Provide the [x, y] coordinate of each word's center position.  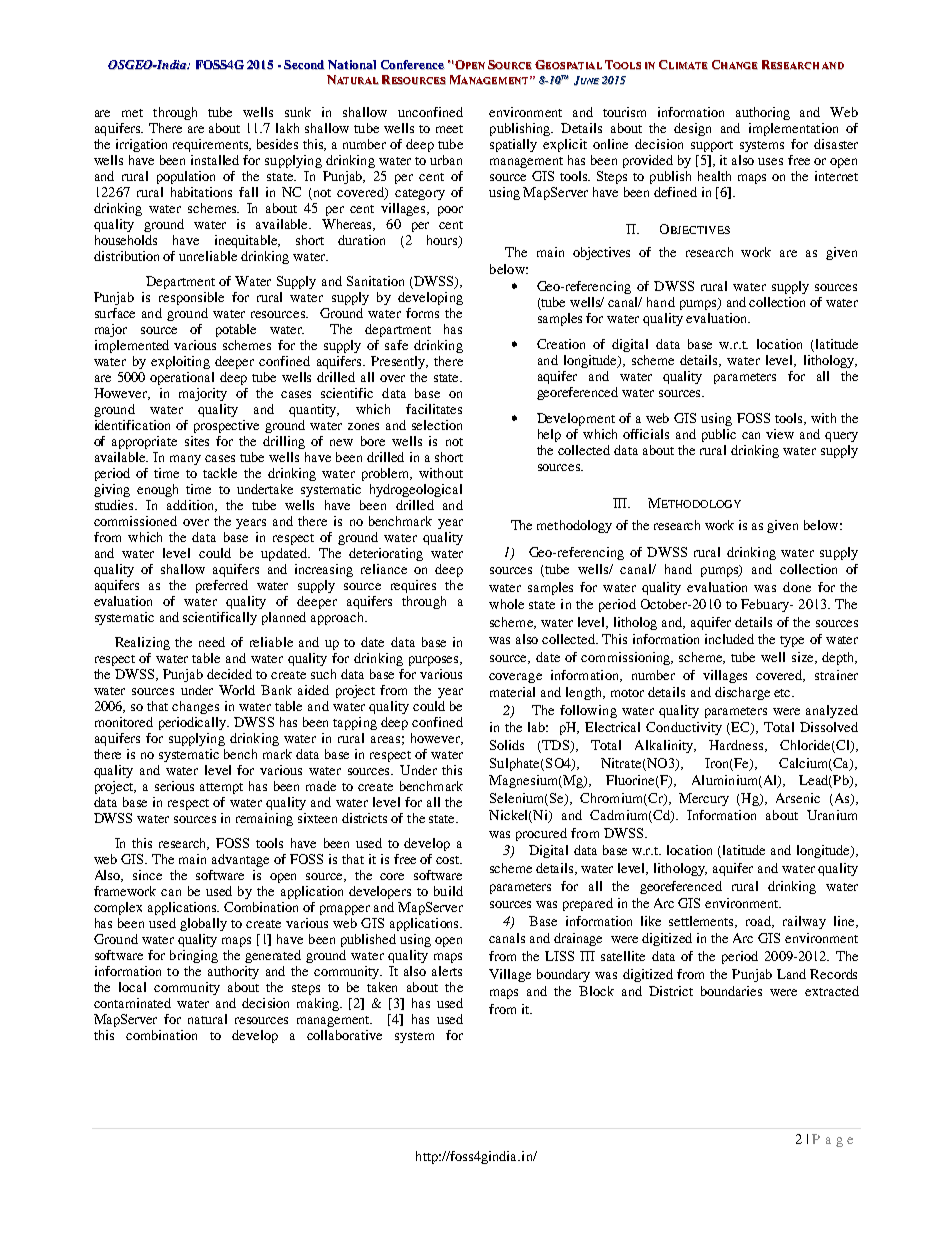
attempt [221, 788]
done [797, 587]
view [780, 434]
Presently [399, 362]
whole [506, 604]
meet [449, 129]
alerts [447, 971]
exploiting [180, 362]
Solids [507, 745]
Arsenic [798, 798]
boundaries [731, 991]
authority [233, 972]
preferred [222, 586]
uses [770, 161]
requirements [212, 145]
